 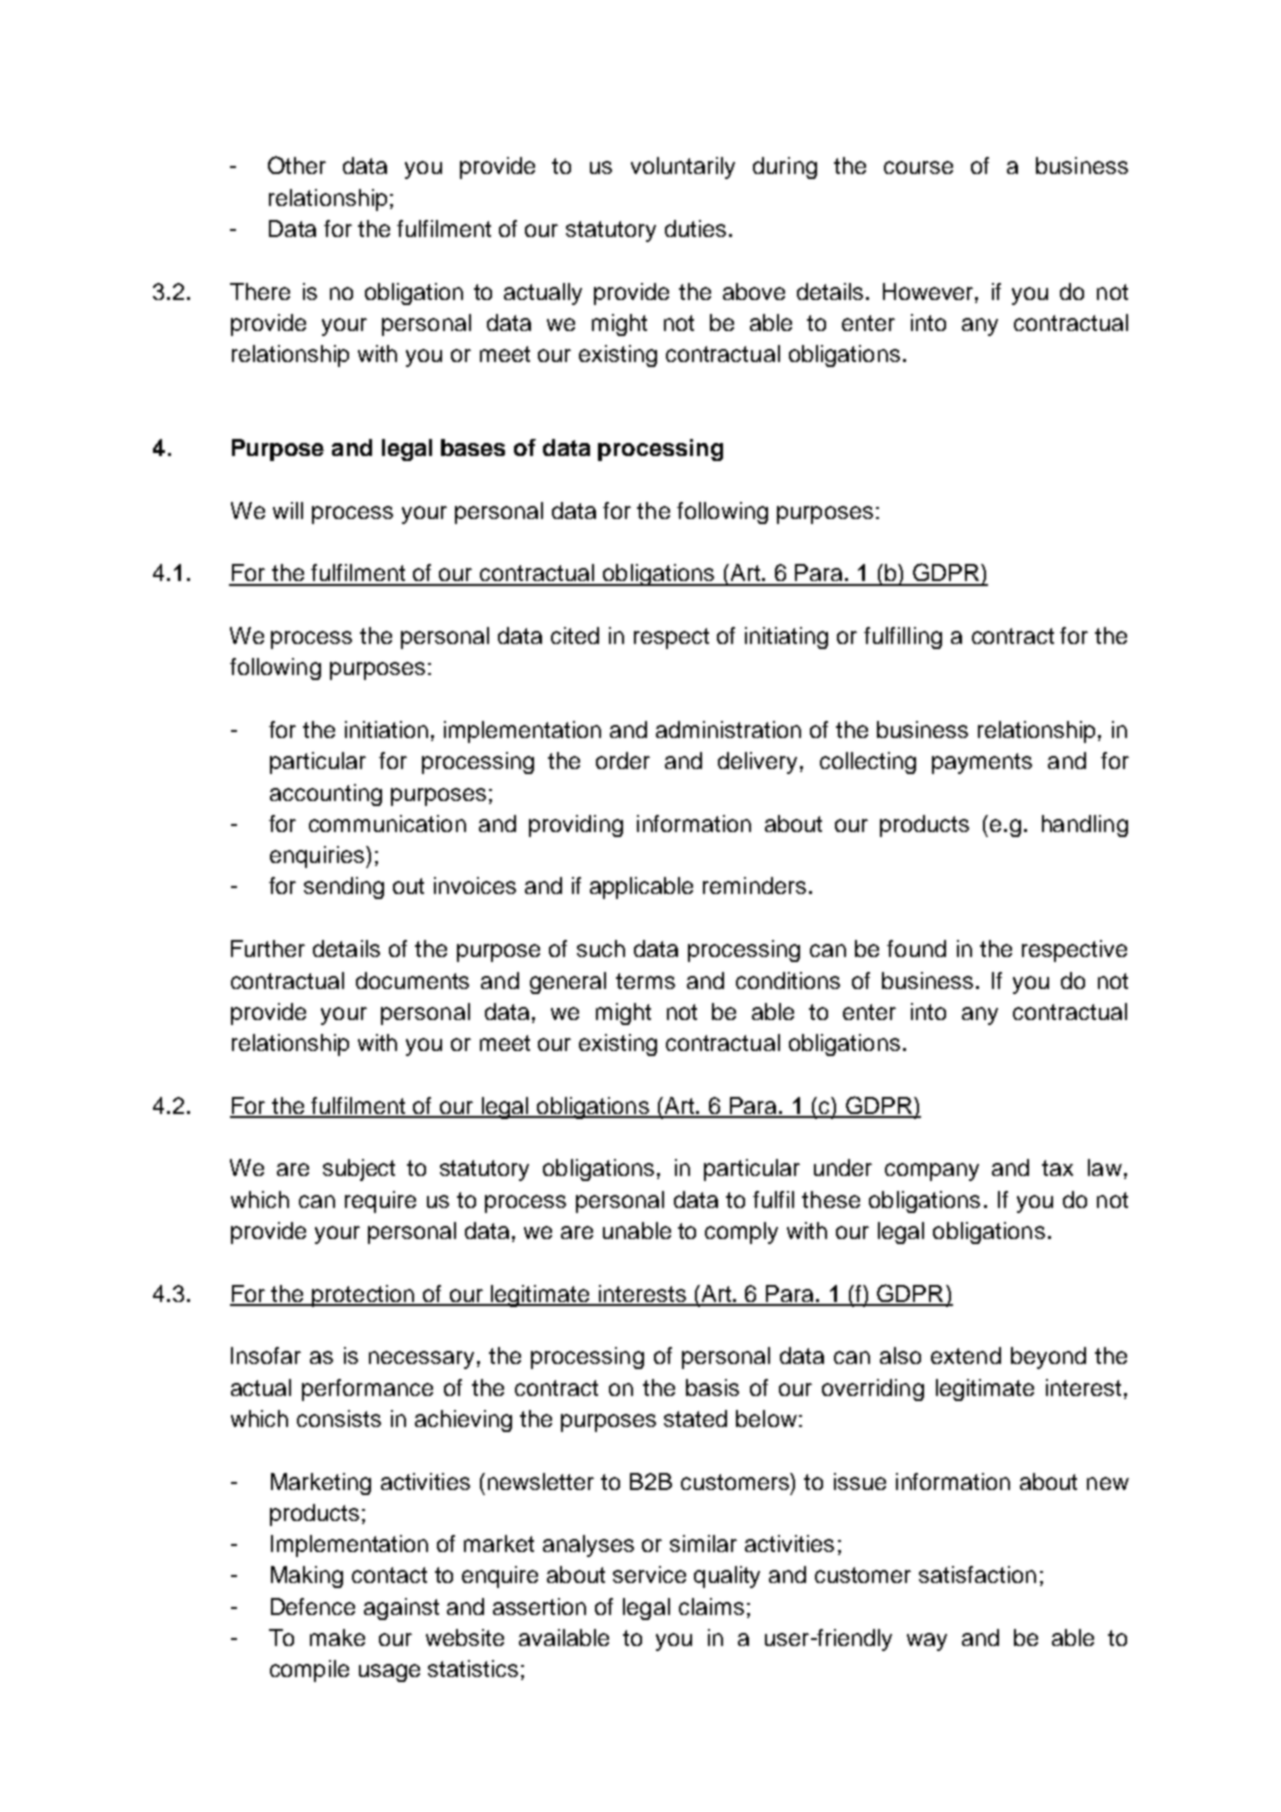 What do you see at coordinates (1057, 1168) in the screenshot?
I see `tax` at bounding box center [1057, 1168].
